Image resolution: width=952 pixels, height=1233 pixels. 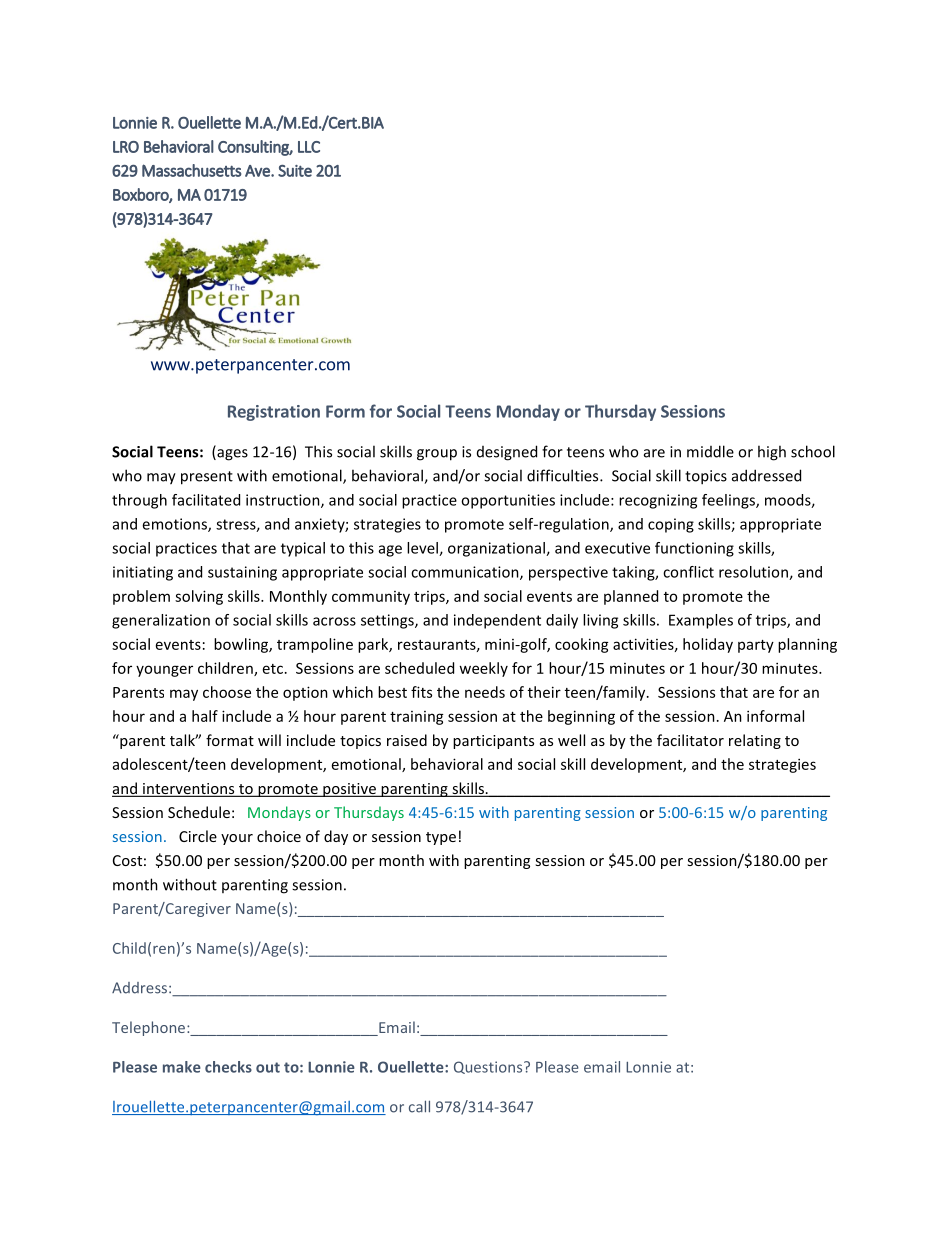 I want to click on facilitator, so click(x=690, y=740).
